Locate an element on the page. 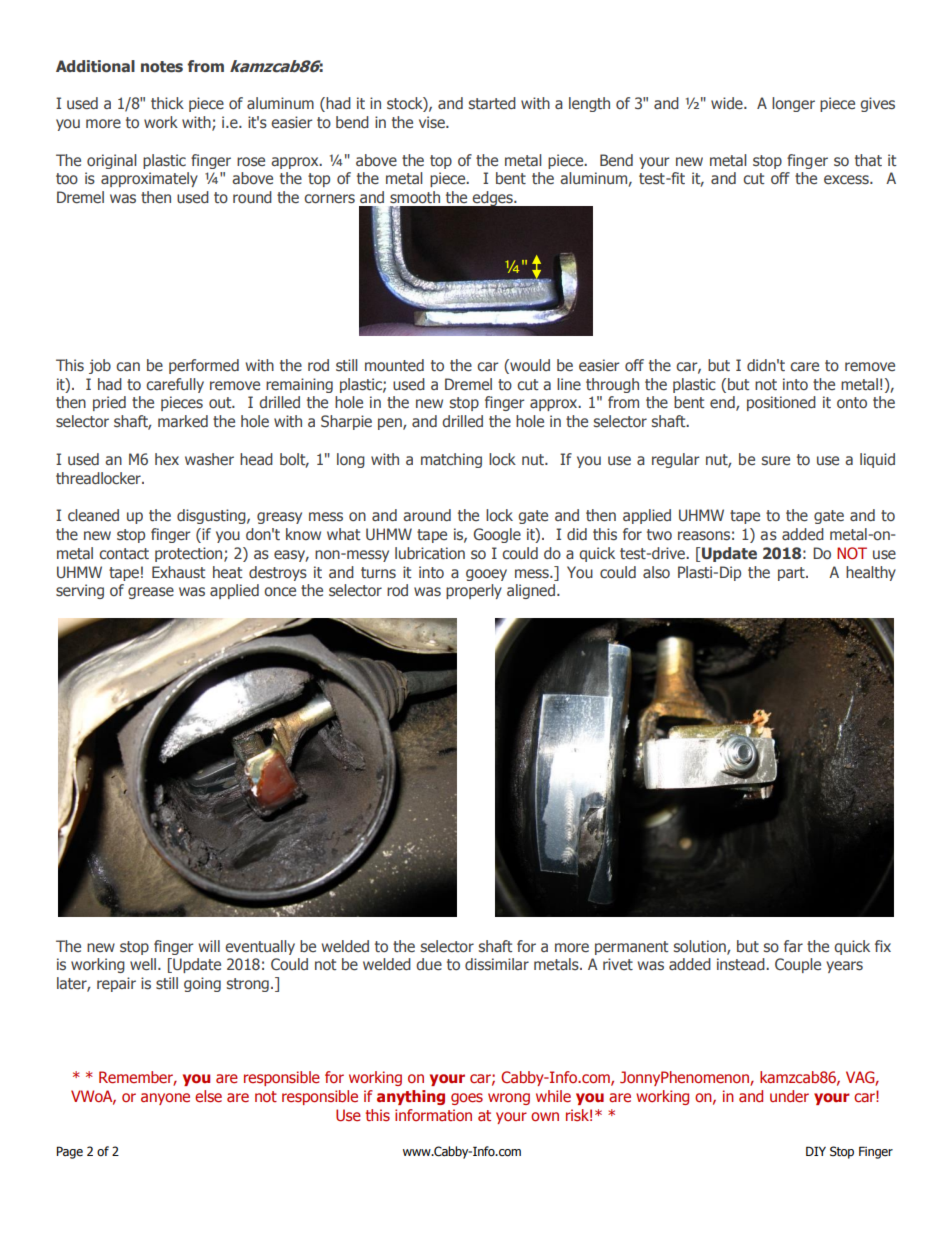 The width and height of the document is (952, 1233). anyone is located at coordinates (165, 1099).
